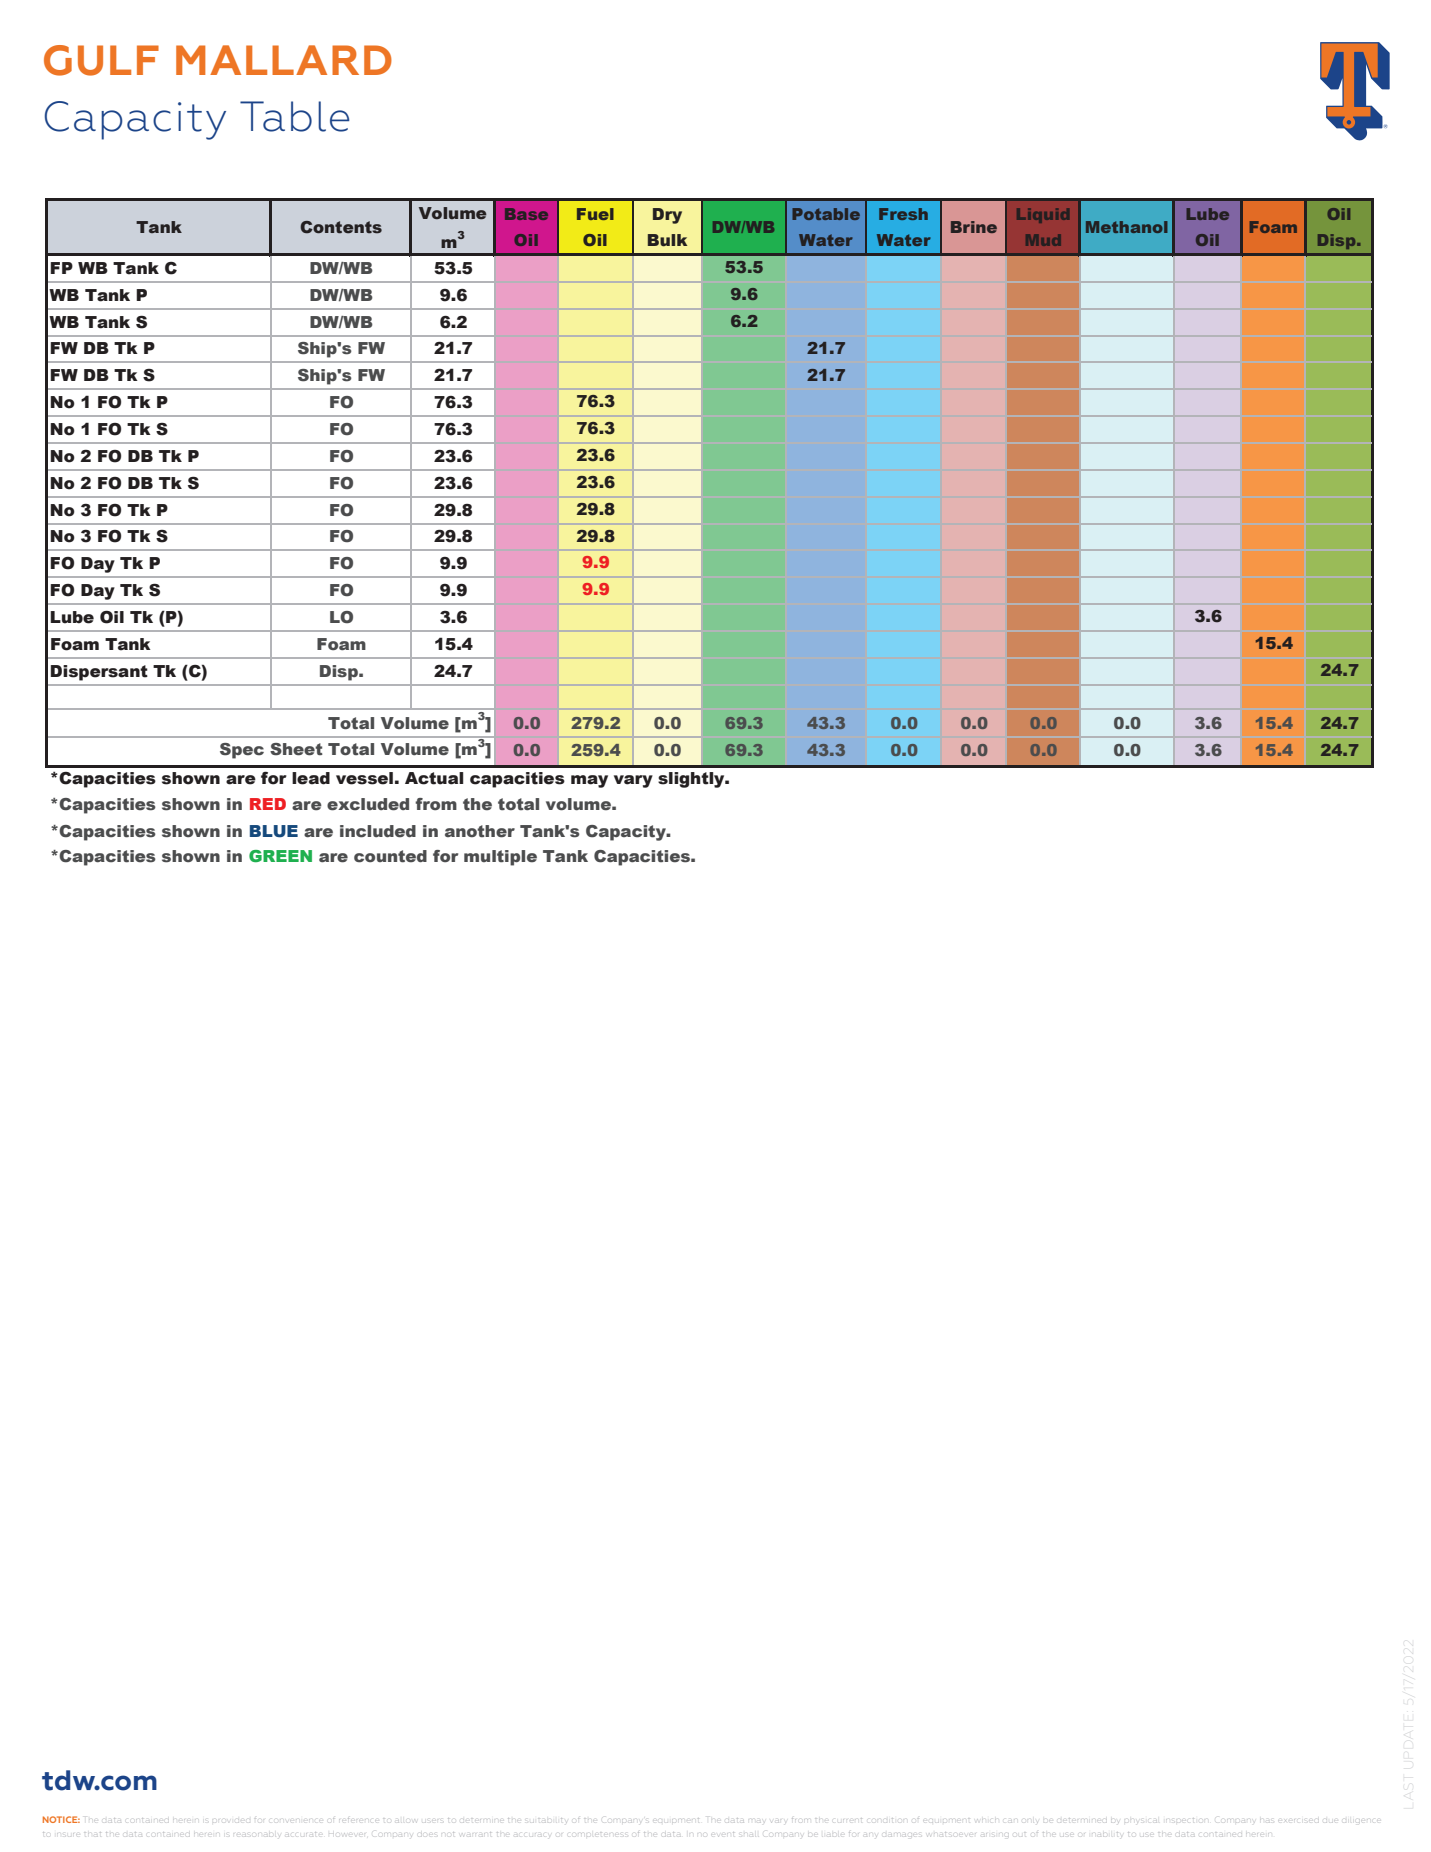 This image has height=1852, width=1431. Describe the element at coordinates (480, 831) in the image. I see `another` at that location.
